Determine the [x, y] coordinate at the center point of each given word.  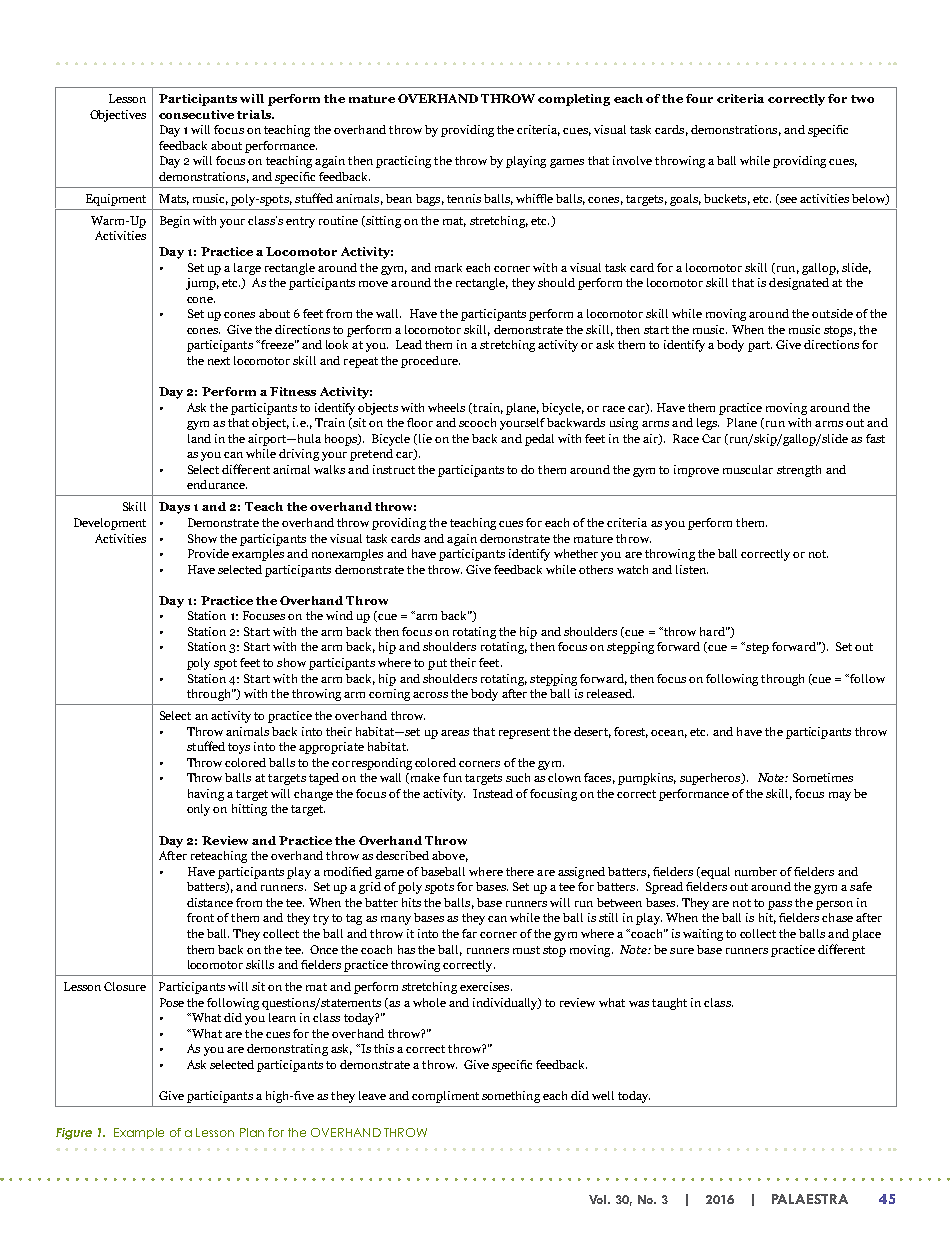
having [206, 795]
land [199, 438]
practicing [403, 162]
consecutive [196, 114]
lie [424, 439]
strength [799, 471]
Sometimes [823, 777]
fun [452, 777]
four [699, 98]
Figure [74, 1134]
